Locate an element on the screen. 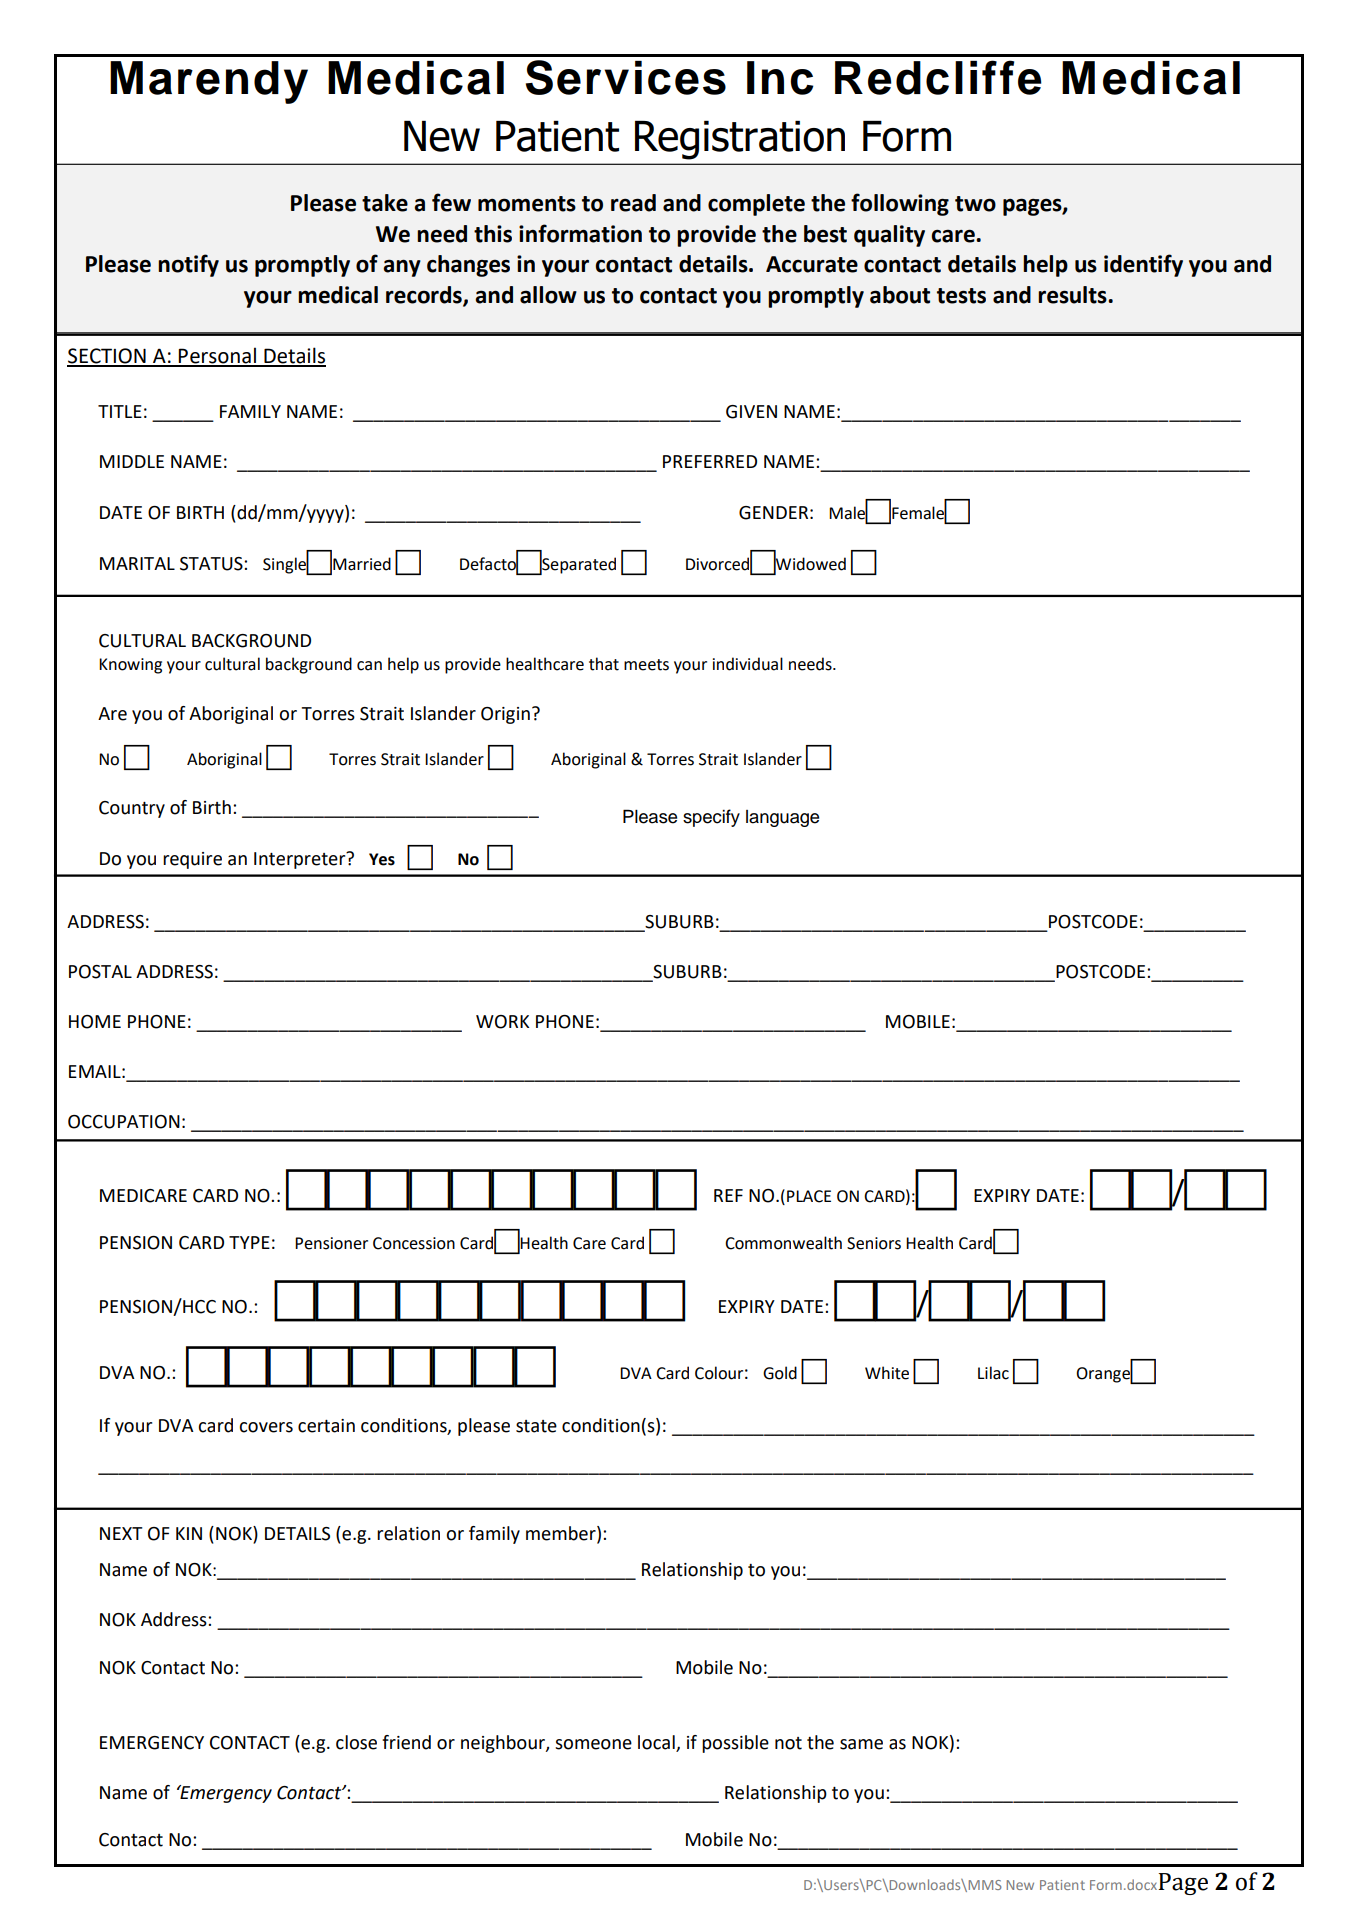  specify is located at coordinates (711, 818).
